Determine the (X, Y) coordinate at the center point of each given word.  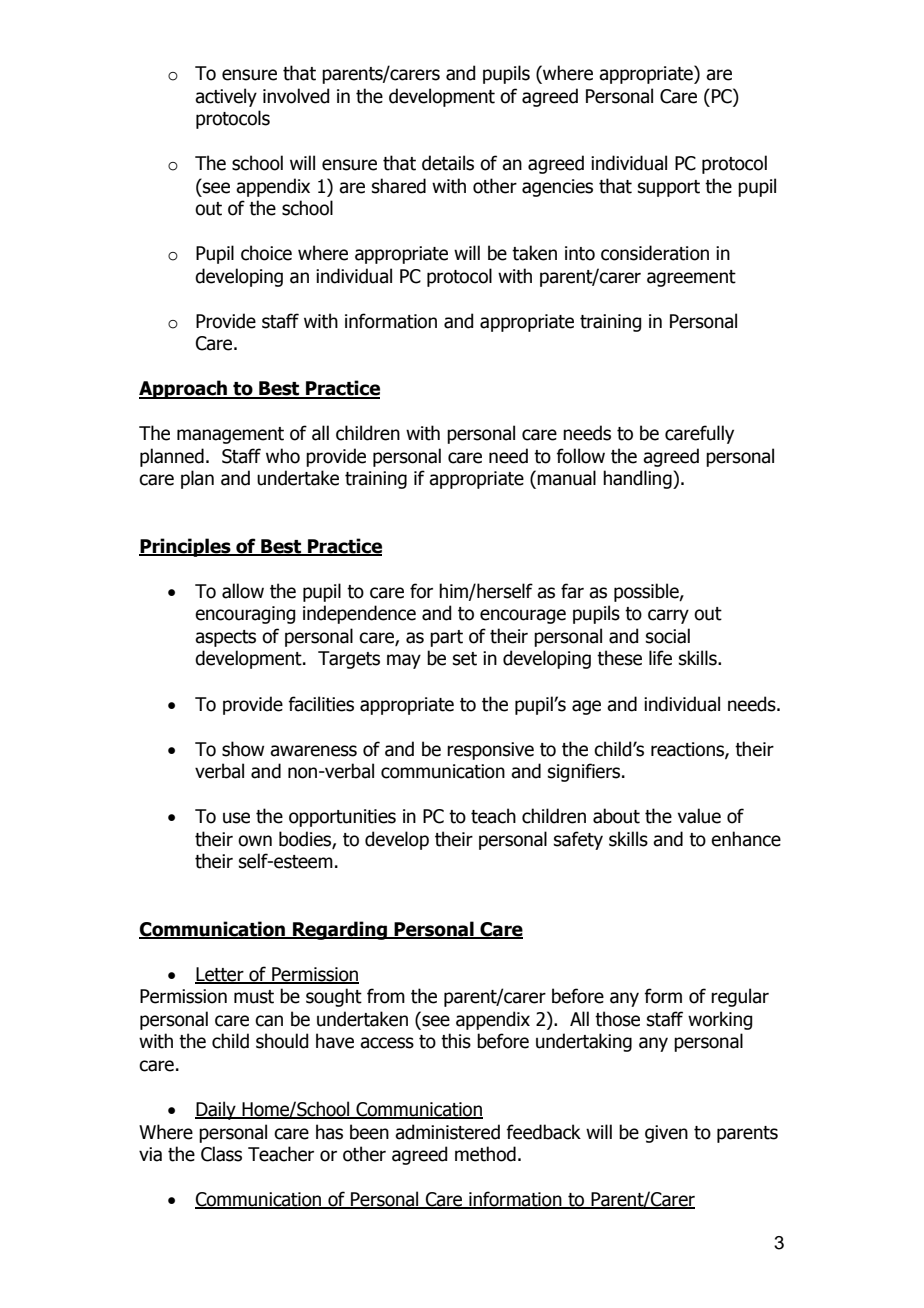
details (448, 163)
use (236, 818)
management (230, 435)
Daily (216, 1110)
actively (226, 97)
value (699, 816)
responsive (490, 751)
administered (447, 1132)
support (669, 188)
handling (638, 479)
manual (566, 478)
